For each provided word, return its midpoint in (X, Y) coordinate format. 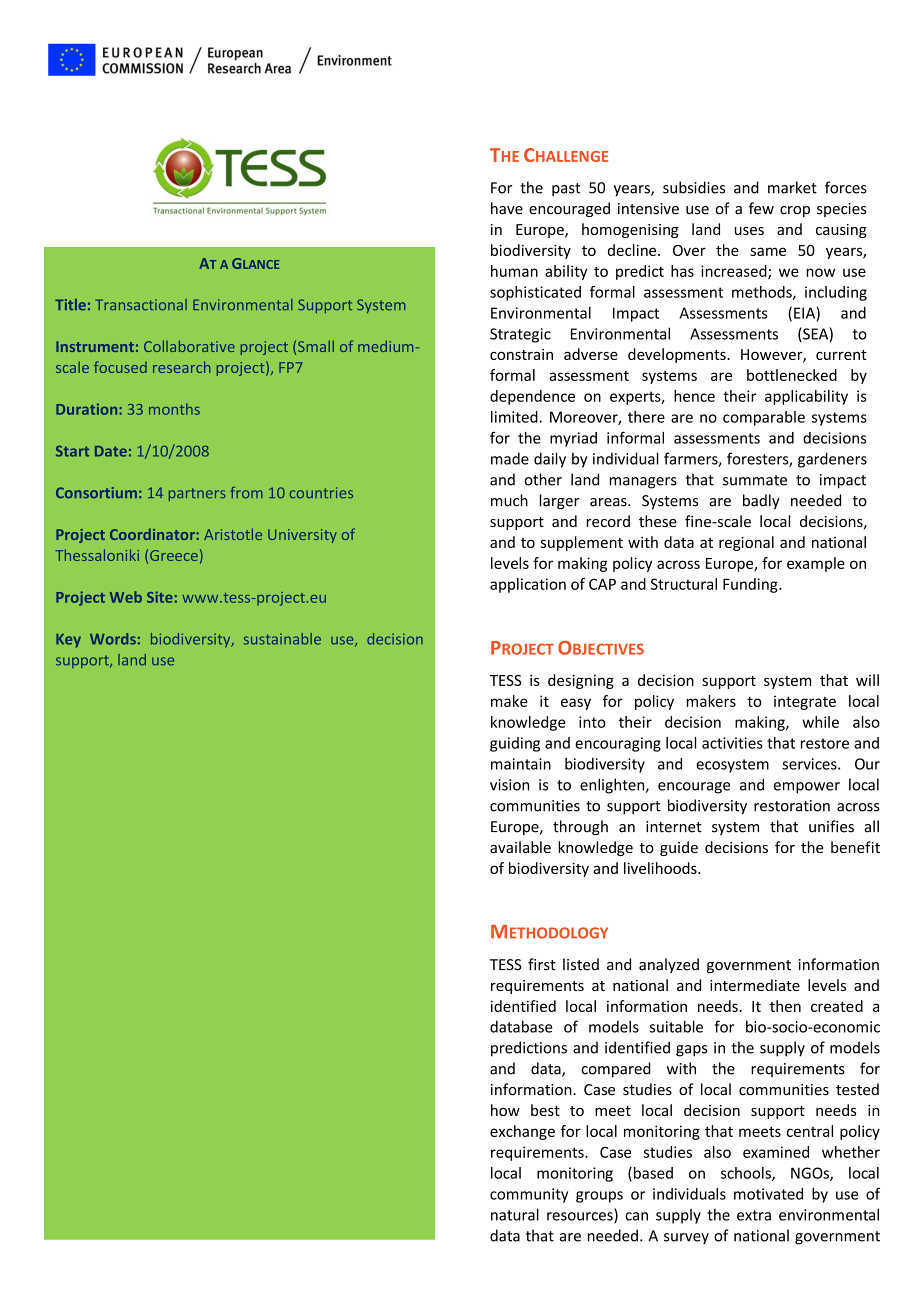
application (528, 585)
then (785, 1006)
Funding (751, 585)
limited (514, 417)
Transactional (141, 304)
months (174, 409)
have (507, 208)
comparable (764, 418)
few (761, 208)
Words (113, 639)
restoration (792, 806)
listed (581, 964)
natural (515, 1214)
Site (160, 597)
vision (509, 785)
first (542, 964)
